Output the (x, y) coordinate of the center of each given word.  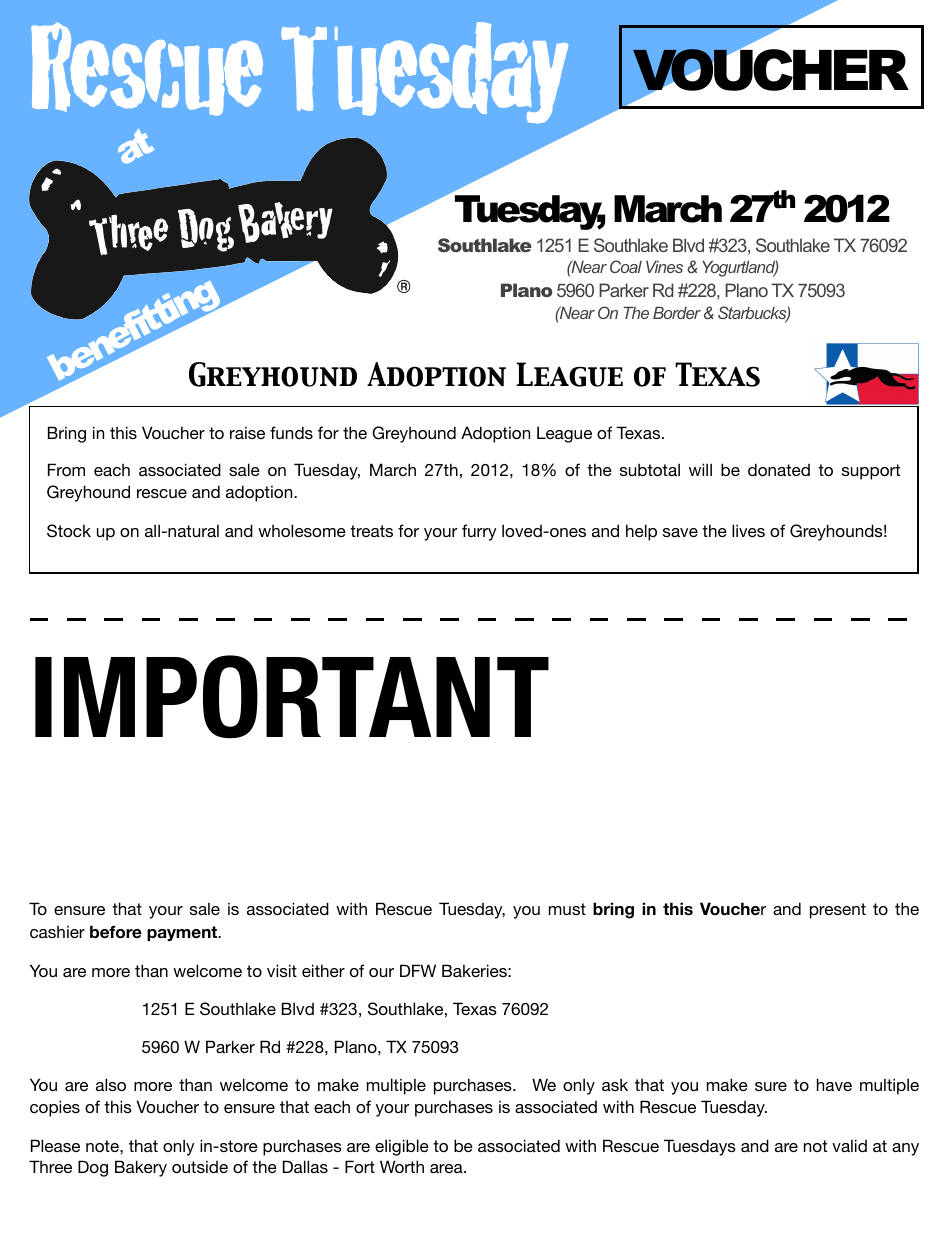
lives (748, 530)
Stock (69, 531)
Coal (626, 266)
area (447, 1168)
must (567, 909)
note (103, 1146)
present (838, 911)
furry (479, 532)
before (116, 932)
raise (247, 432)
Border (677, 312)
